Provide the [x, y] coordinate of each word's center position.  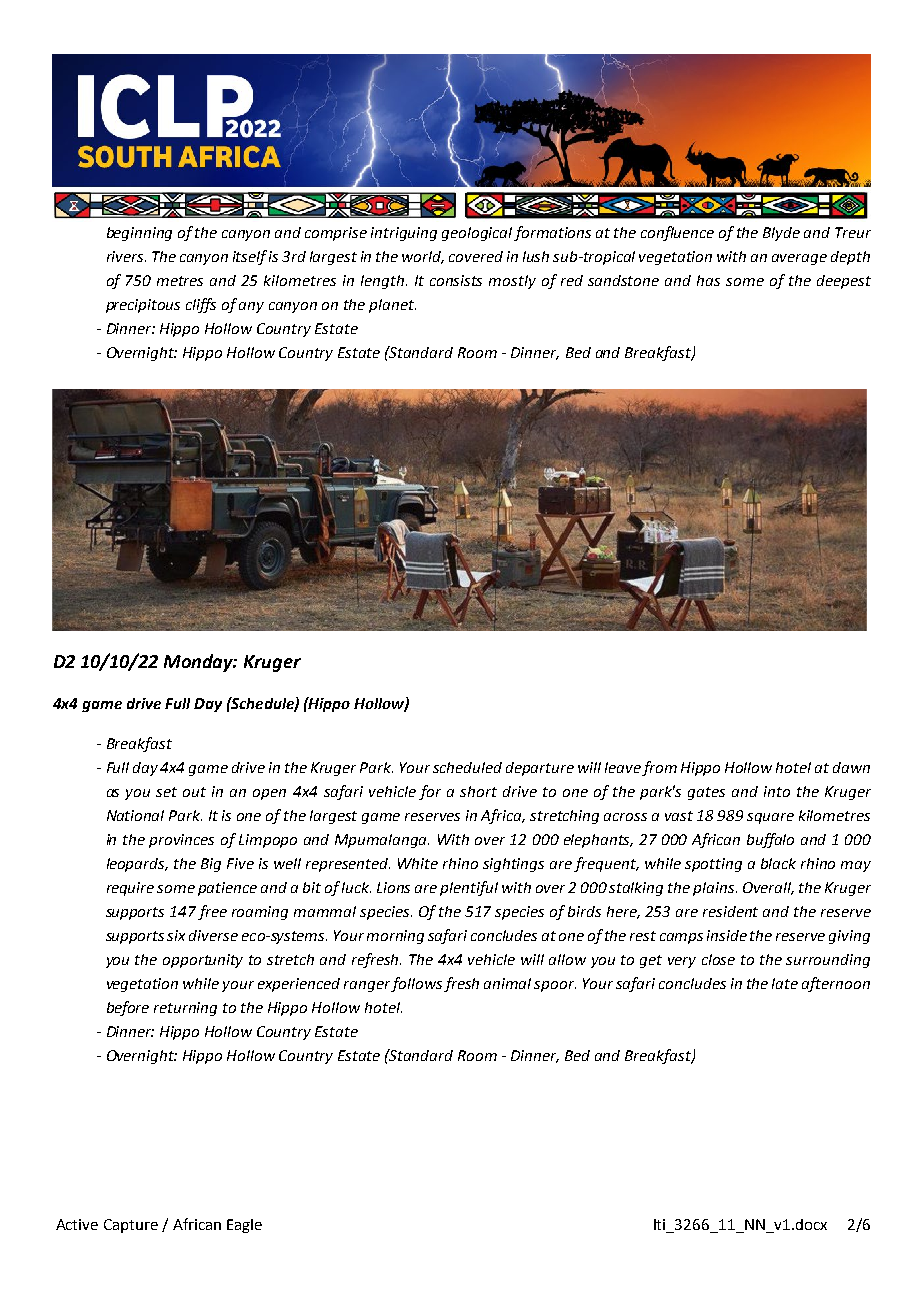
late [785, 983]
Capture [131, 1226]
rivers [126, 256]
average [799, 259]
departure [540, 769]
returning [185, 1009]
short [478, 791]
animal [507, 983]
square [770, 818]
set [166, 792]
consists [456, 280]
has [708, 280]
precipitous [143, 306]
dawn [851, 767]
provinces [181, 841]
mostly [512, 282]
